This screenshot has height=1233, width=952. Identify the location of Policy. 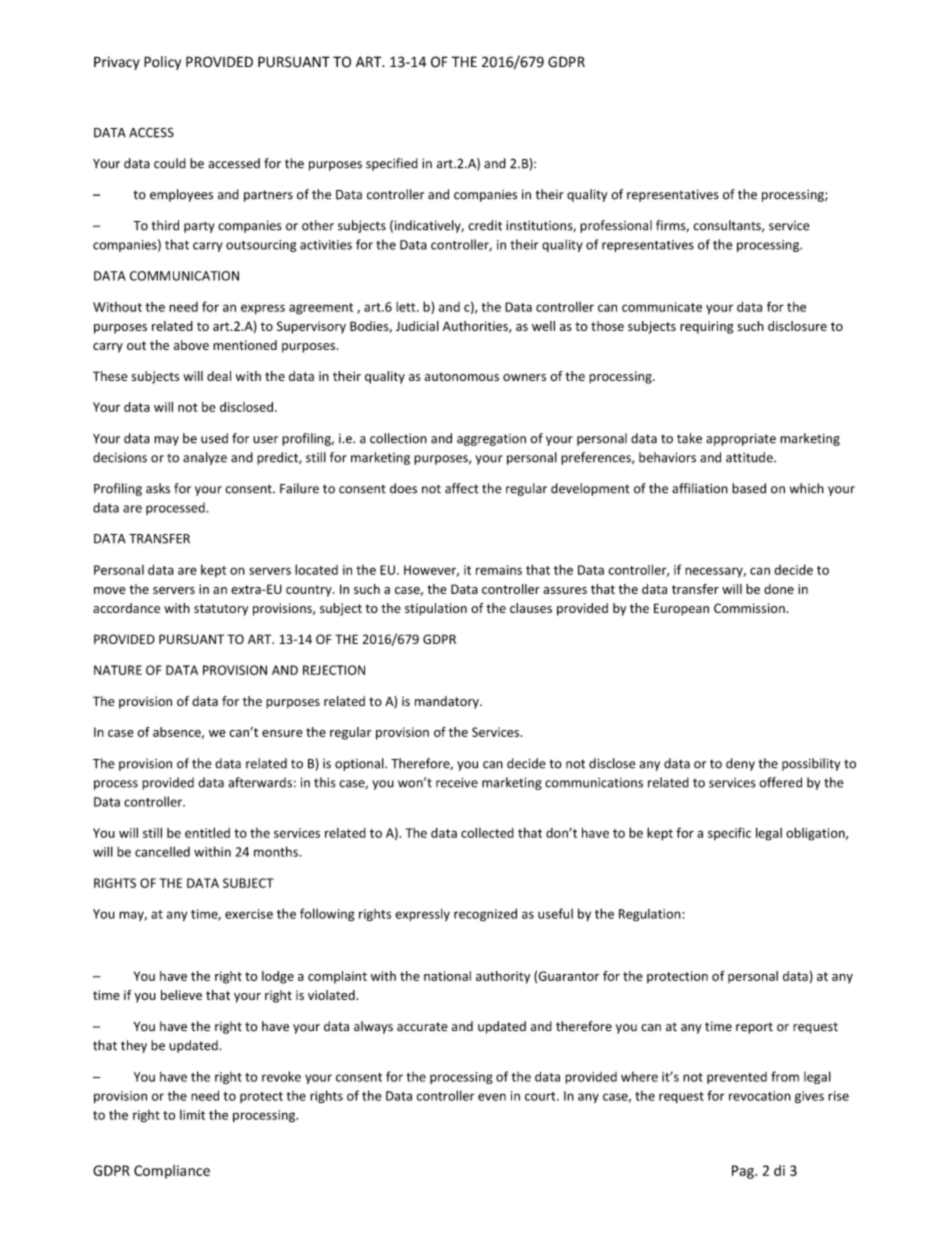
(162, 63).
